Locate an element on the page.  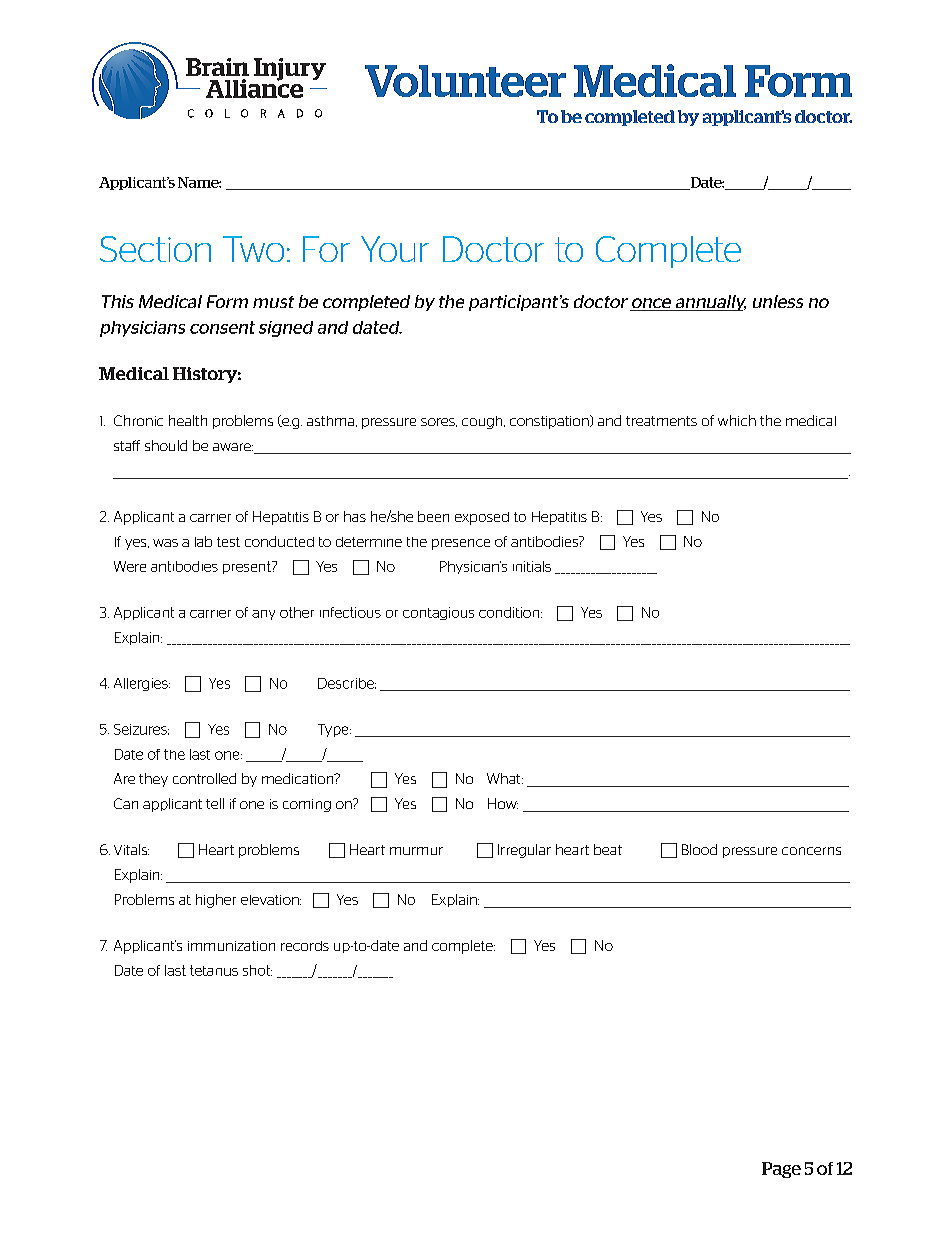
any is located at coordinates (263, 615).
